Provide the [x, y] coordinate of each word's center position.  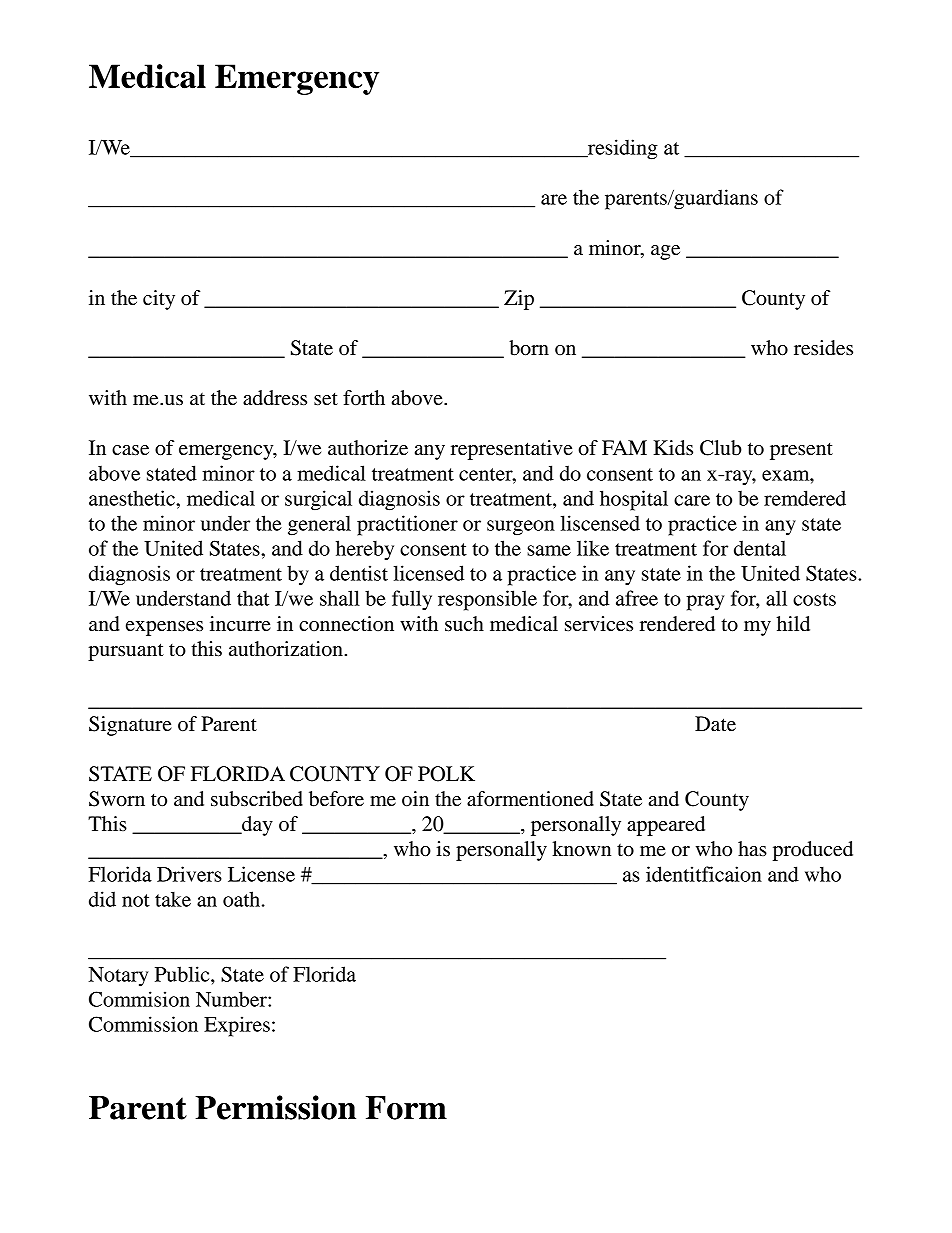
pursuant [126, 652]
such [464, 624]
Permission [275, 1107]
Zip [519, 300]
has [752, 848]
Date [715, 724]
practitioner [407, 525]
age [665, 252]
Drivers [189, 874]
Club [721, 448]
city [159, 300]
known [581, 849]
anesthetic [133, 498]
